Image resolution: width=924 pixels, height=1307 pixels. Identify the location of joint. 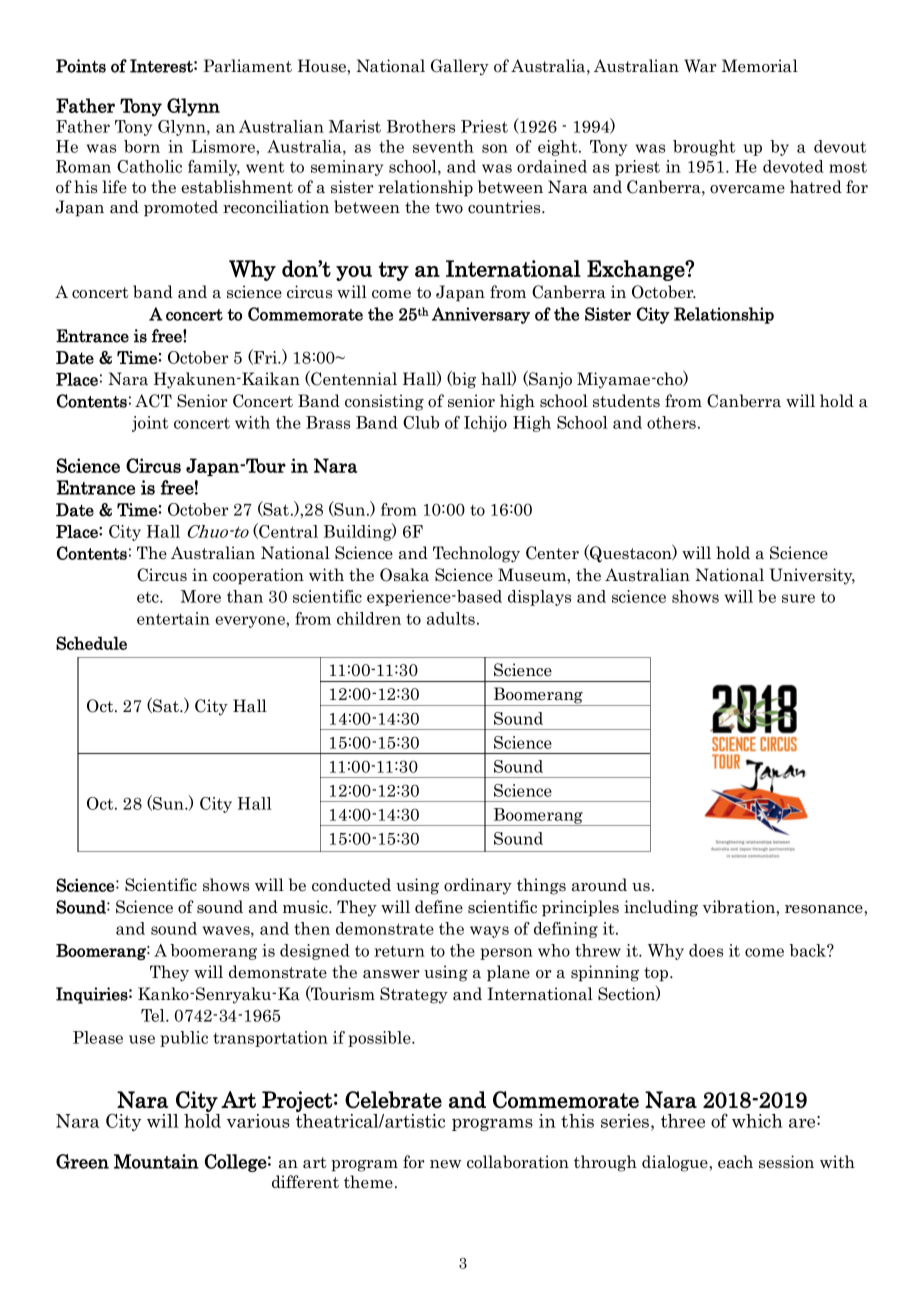
(150, 424).
